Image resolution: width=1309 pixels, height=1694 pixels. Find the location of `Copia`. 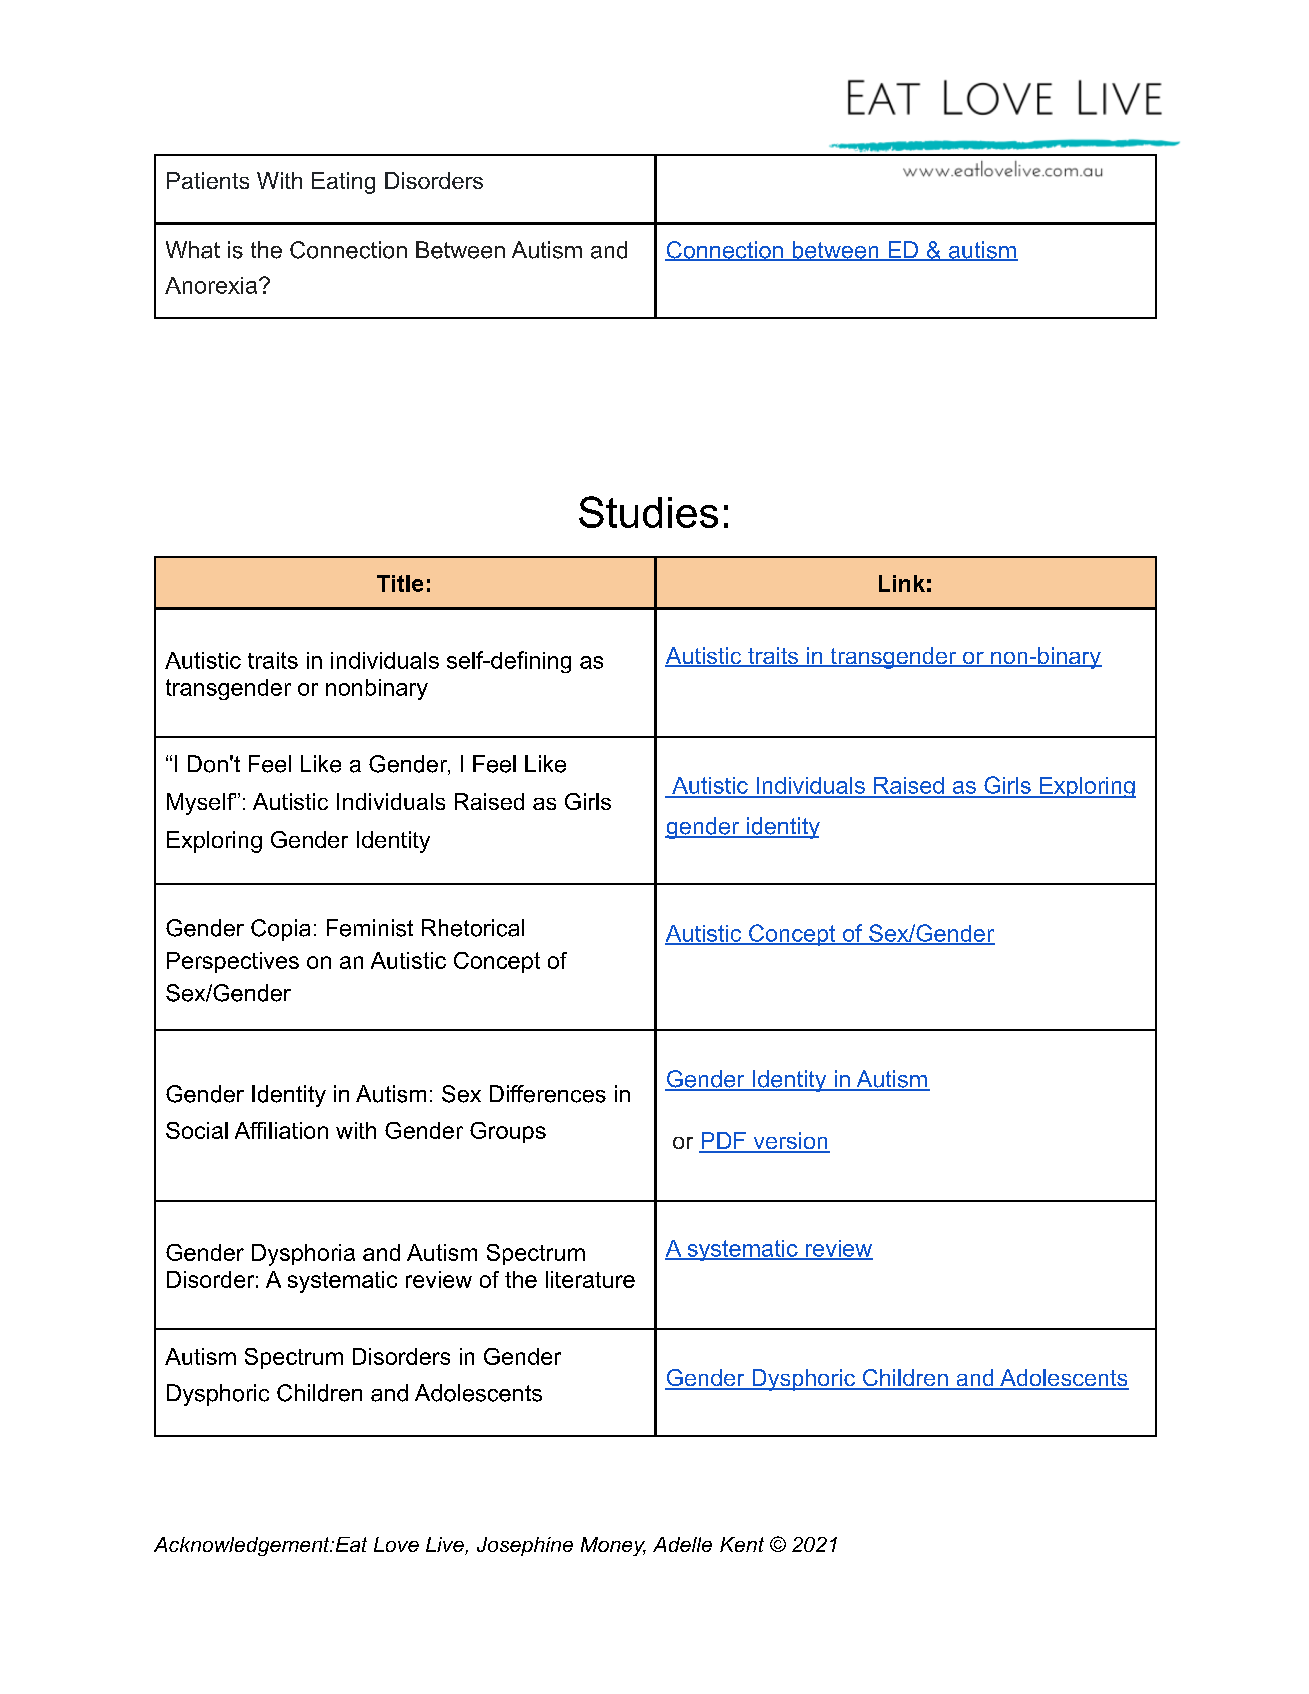

Copia is located at coordinates (280, 930).
